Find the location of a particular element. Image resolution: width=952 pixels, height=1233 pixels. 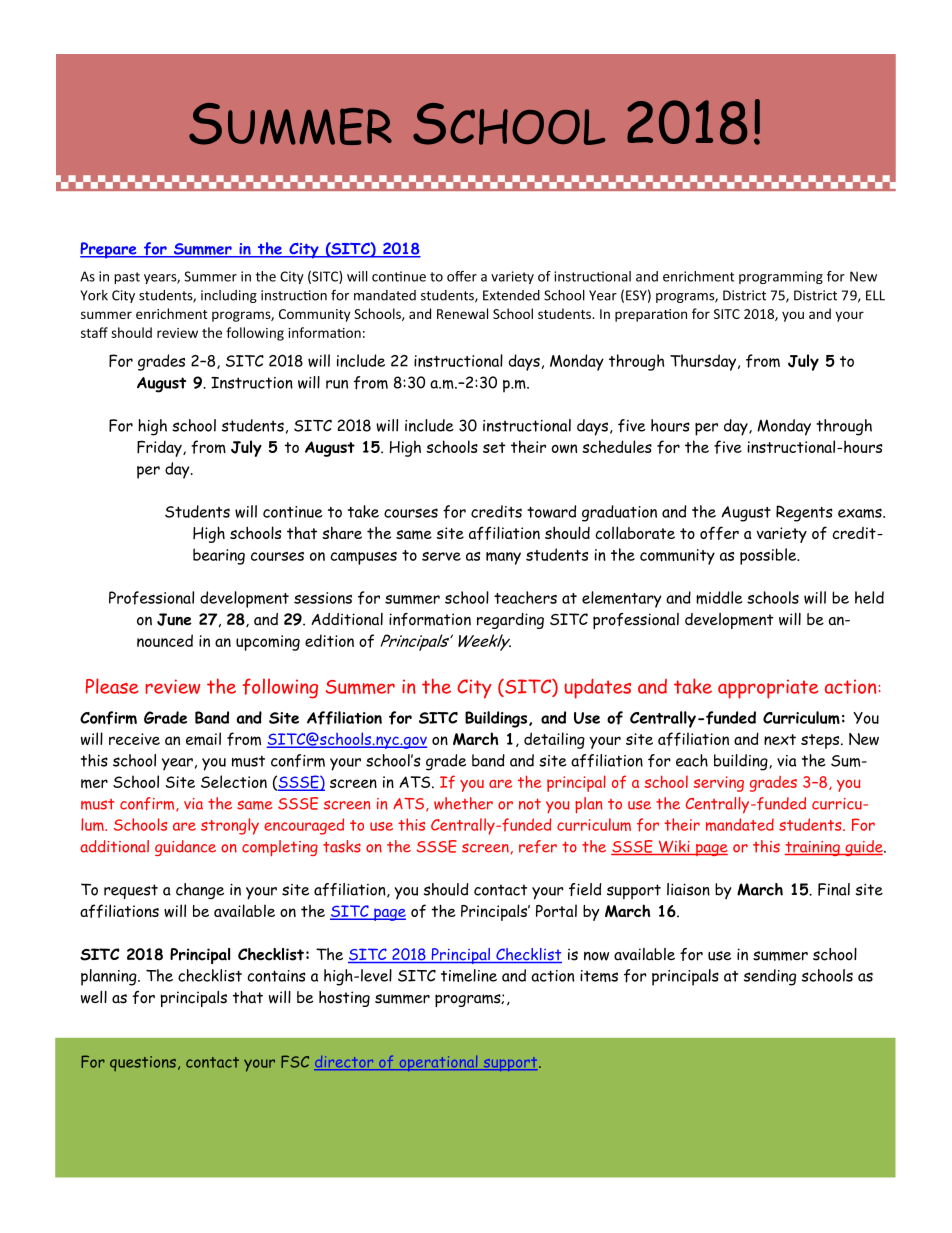

set is located at coordinates (494, 447).
